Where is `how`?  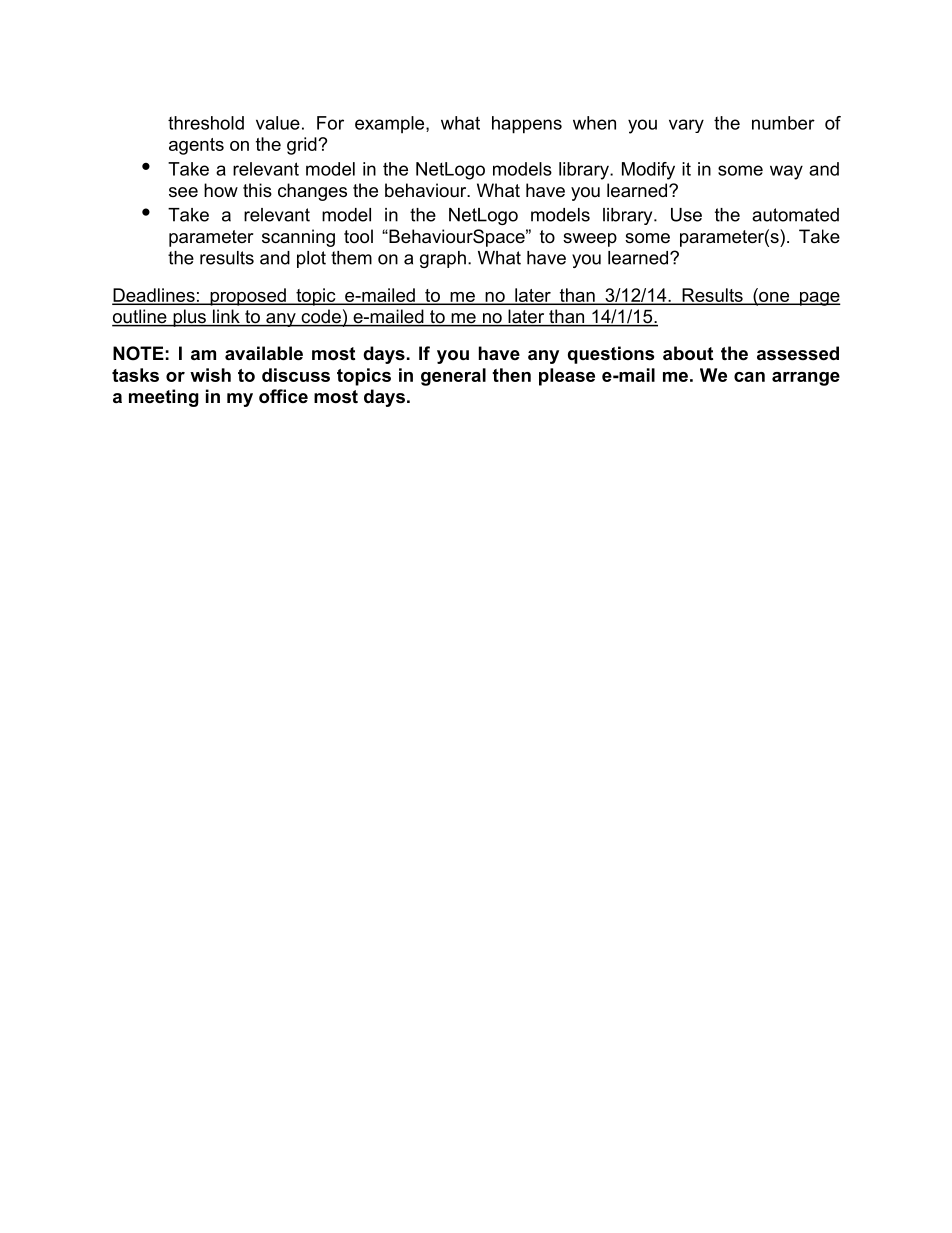
how is located at coordinates (221, 190).
